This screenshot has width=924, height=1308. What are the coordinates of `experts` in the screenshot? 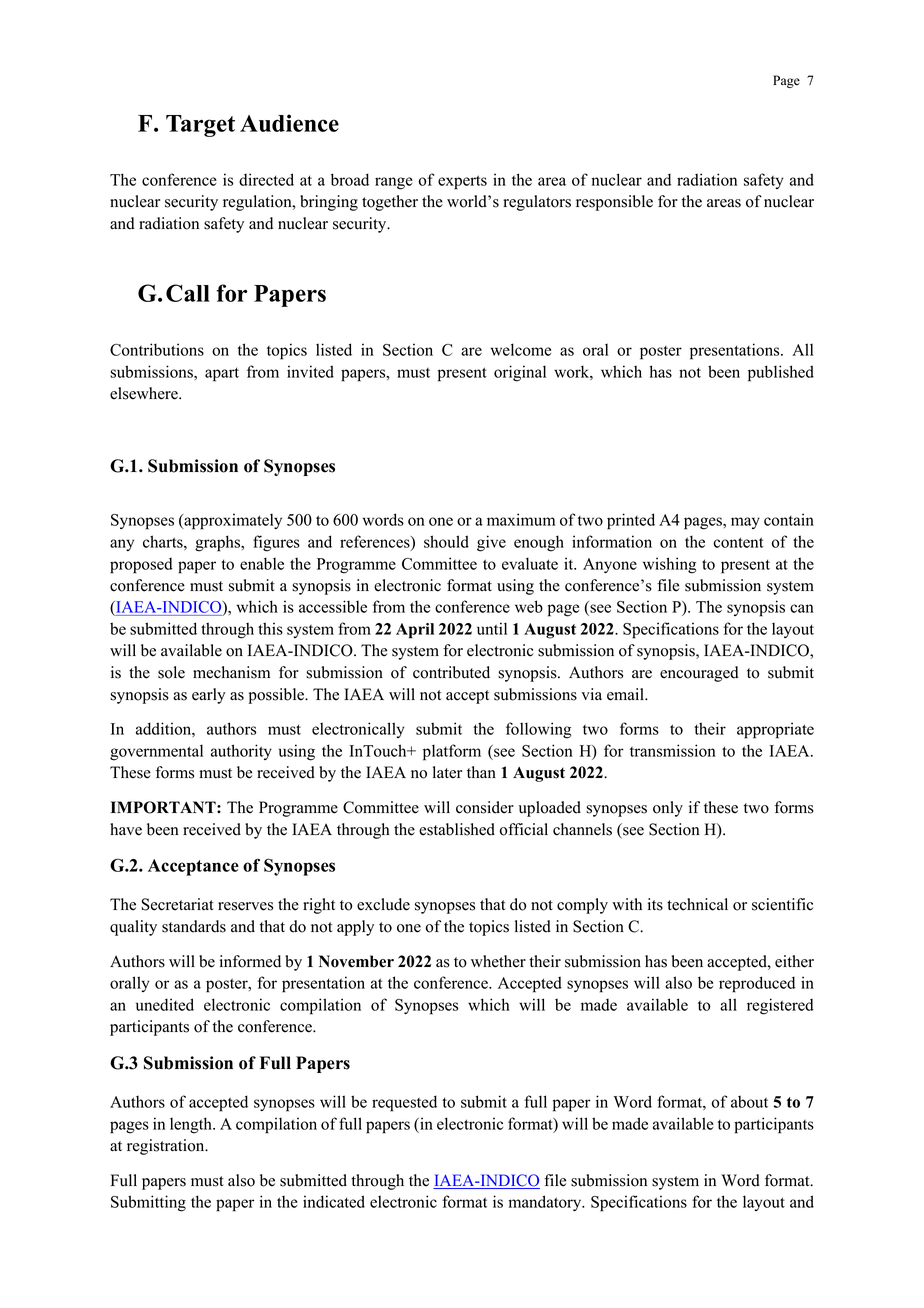 It's located at (462, 182).
